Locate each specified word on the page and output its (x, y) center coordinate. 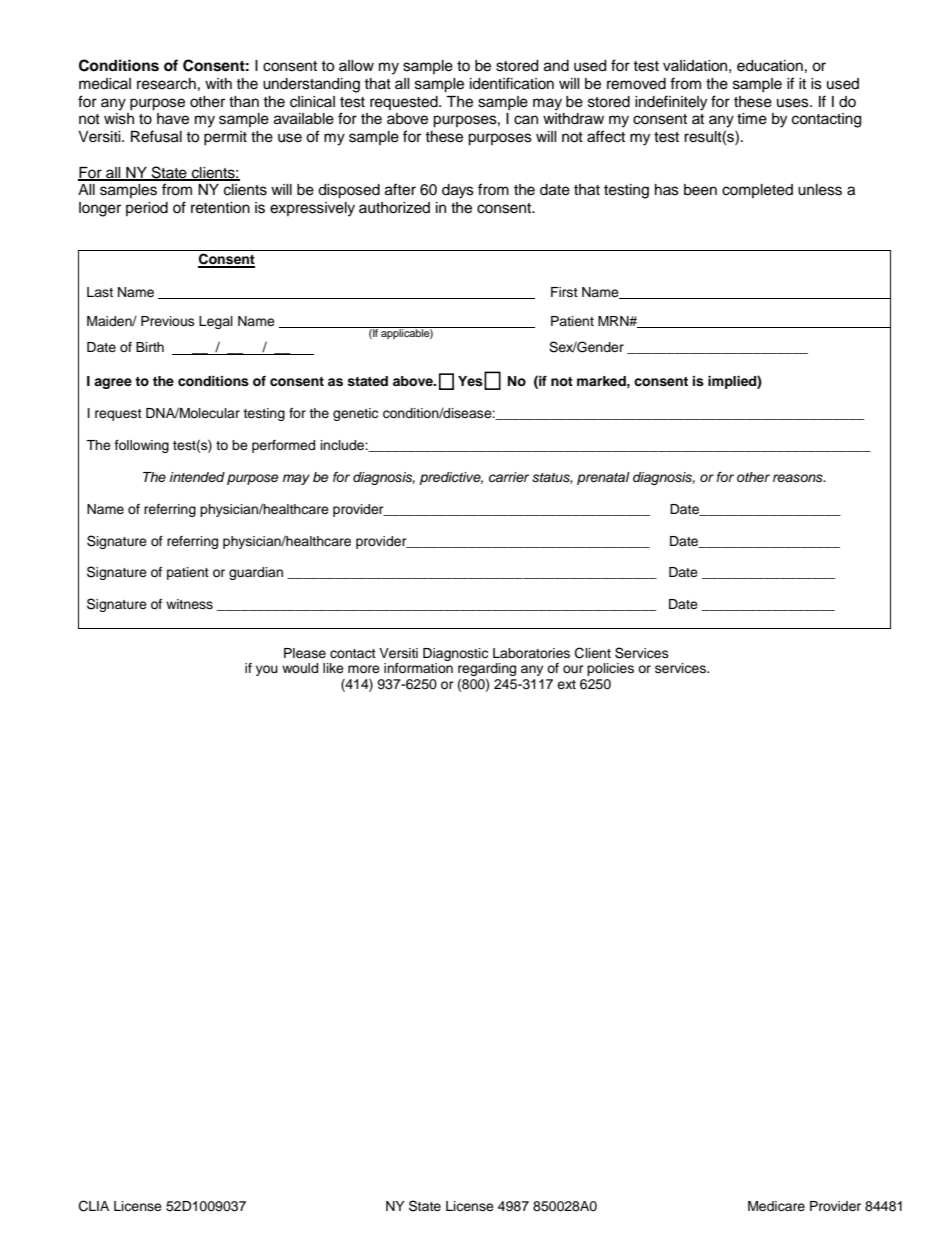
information (418, 668)
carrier (509, 477)
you (267, 670)
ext (566, 684)
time (752, 119)
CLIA (94, 1206)
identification (512, 83)
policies (610, 669)
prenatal (603, 478)
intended (197, 477)
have (173, 119)
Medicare (776, 1206)
